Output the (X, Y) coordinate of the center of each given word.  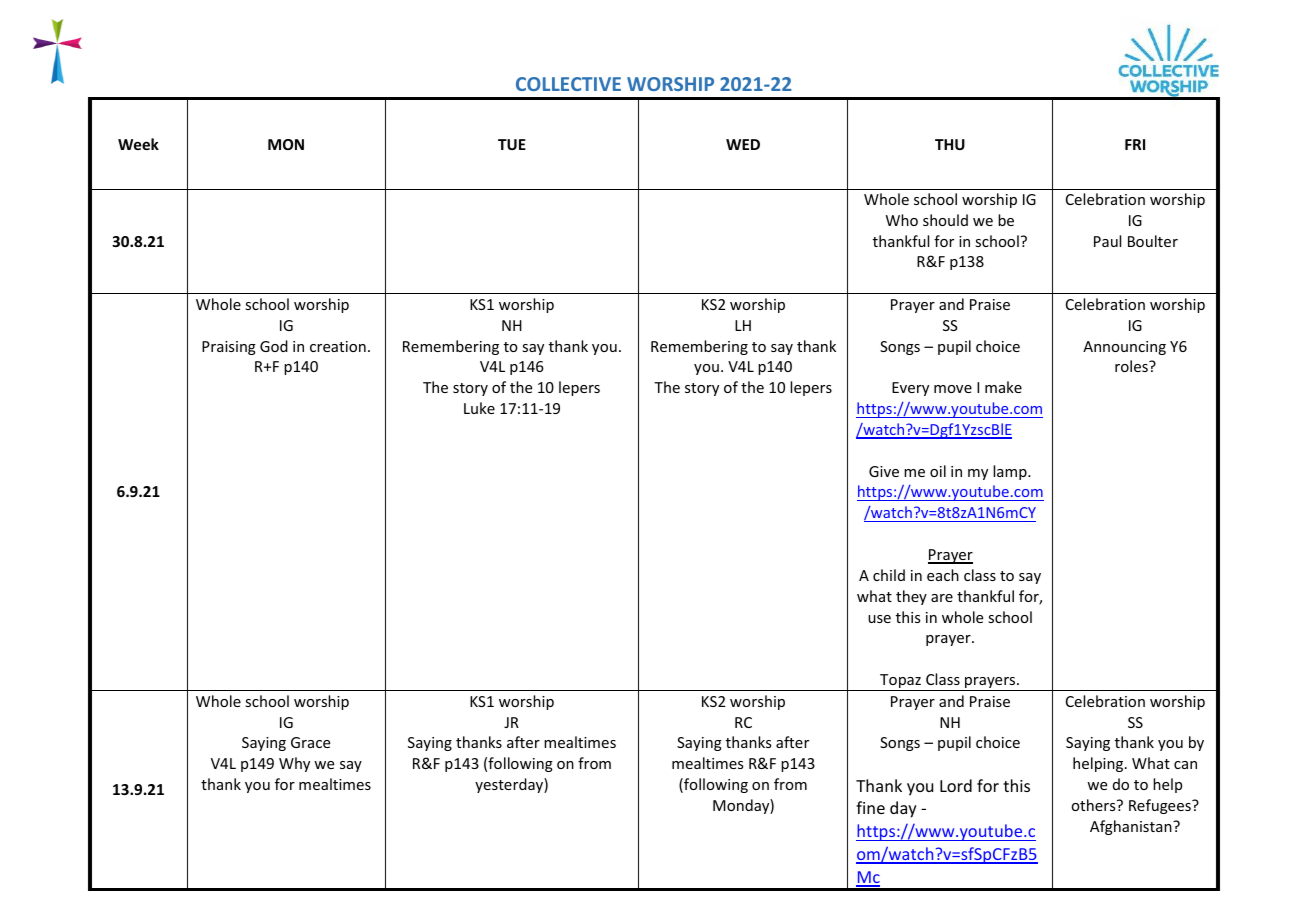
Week (138, 144)
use (879, 619)
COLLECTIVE (568, 84)
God (274, 346)
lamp (1011, 472)
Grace (310, 742)
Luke (479, 408)
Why (294, 764)
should (945, 220)
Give (884, 471)
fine (870, 807)
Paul (1107, 241)
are (942, 598)
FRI (1135, 144)
